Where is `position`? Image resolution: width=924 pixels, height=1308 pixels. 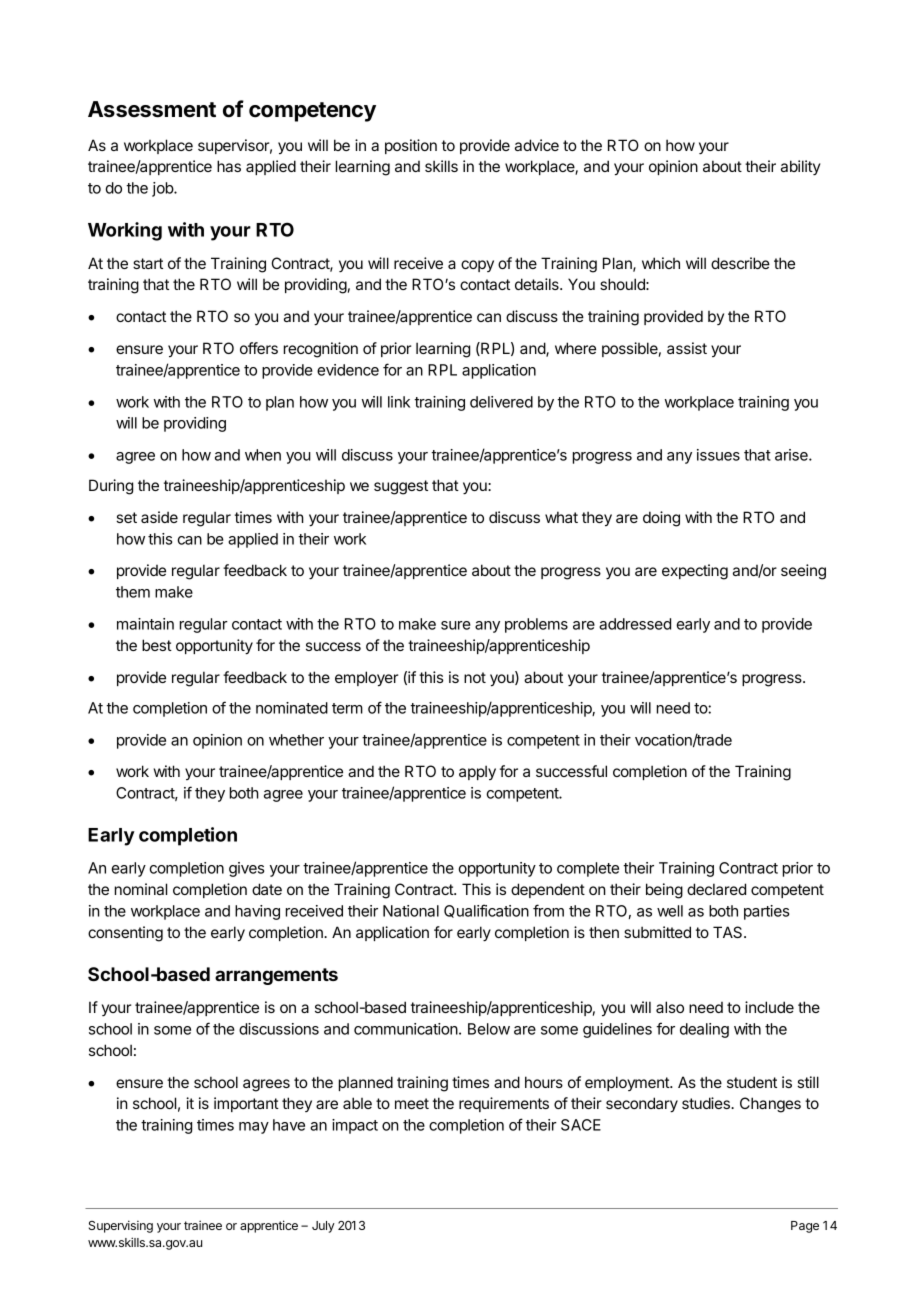 position is located at coordinates (411, 146).
